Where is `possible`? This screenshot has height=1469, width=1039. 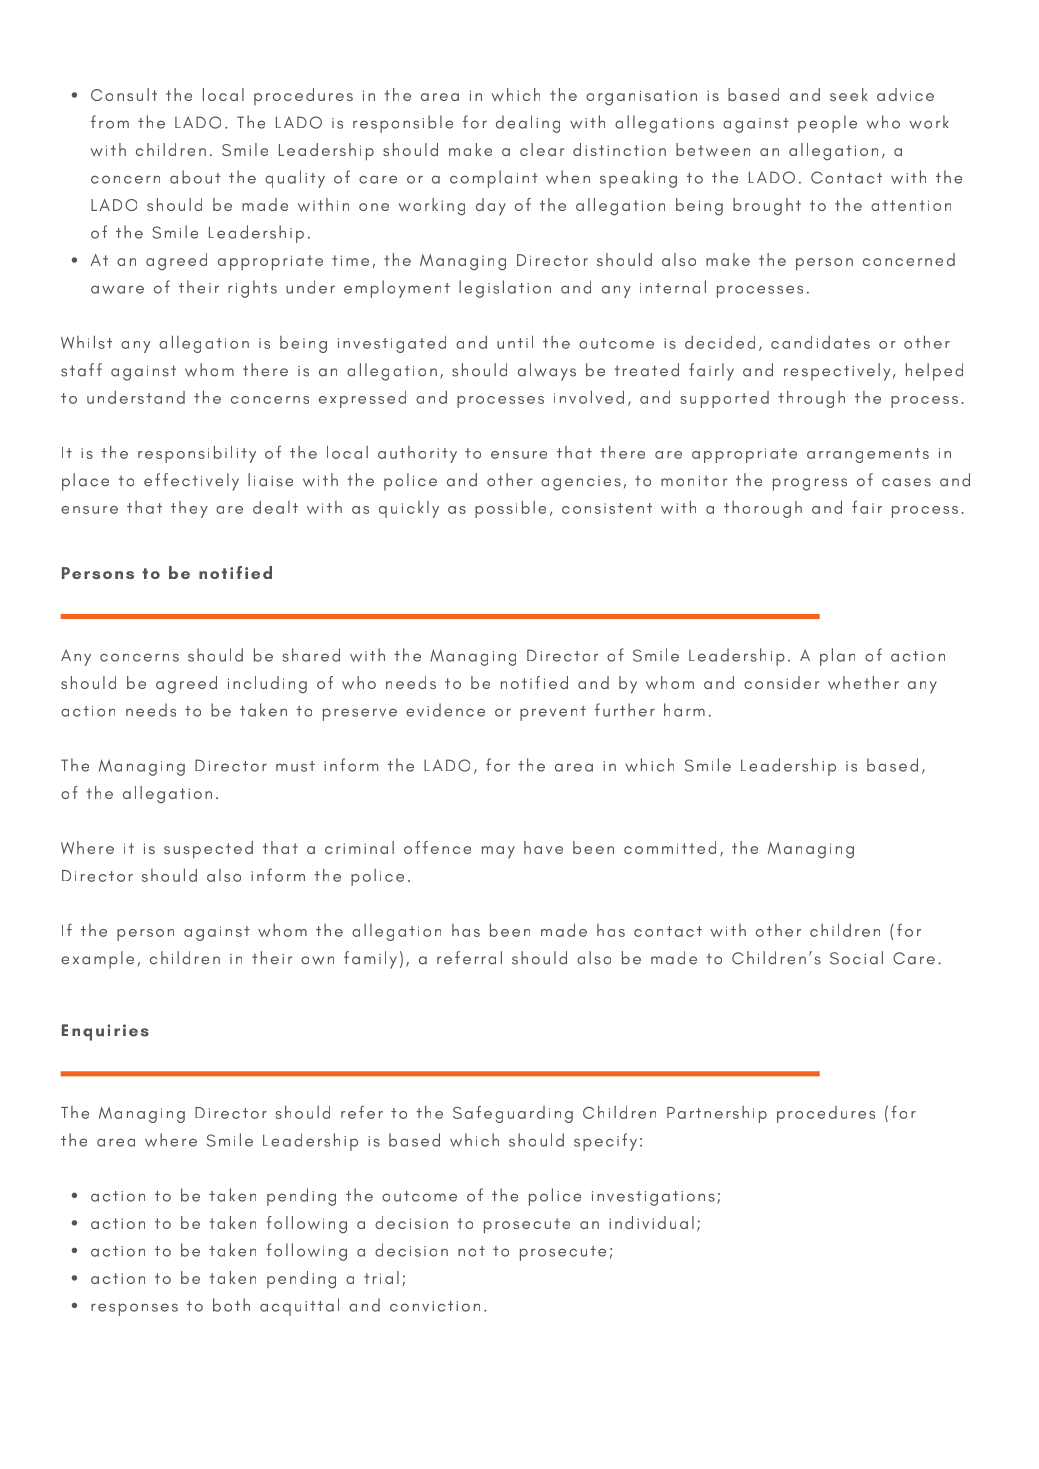 possible is located at coordinates (510, 509).
